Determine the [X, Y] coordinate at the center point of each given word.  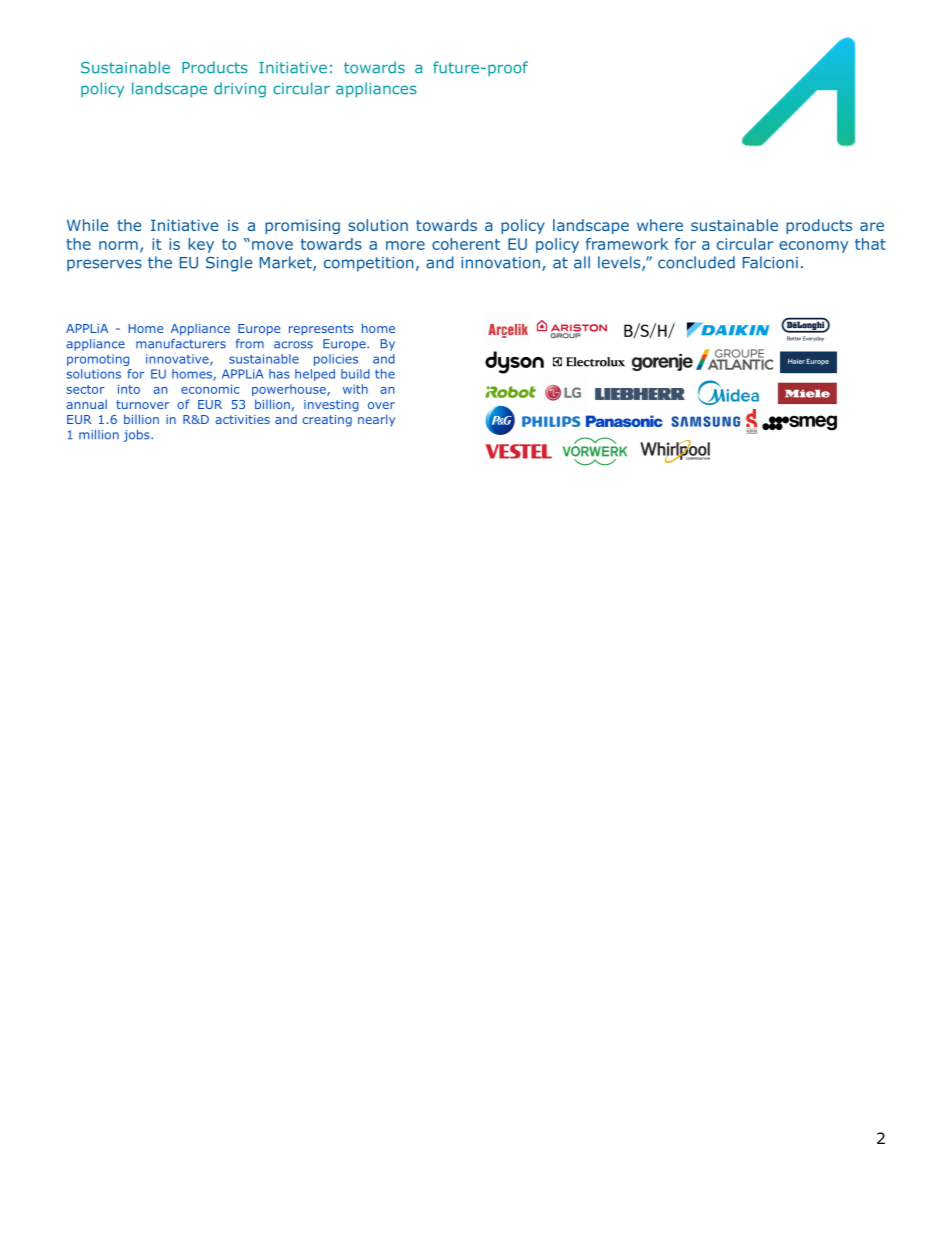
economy [813, 247]
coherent [466, 244]
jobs [138, 436]
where [660, 225]
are [872, 226]
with [355, 389]
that [870, 244]
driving [240, 90]
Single [229, 264]
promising [302, 226]
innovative [178, 360]
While [87, 225]
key [201, 245]
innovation [500, 263]
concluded [696, 262]
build [355, 374]
